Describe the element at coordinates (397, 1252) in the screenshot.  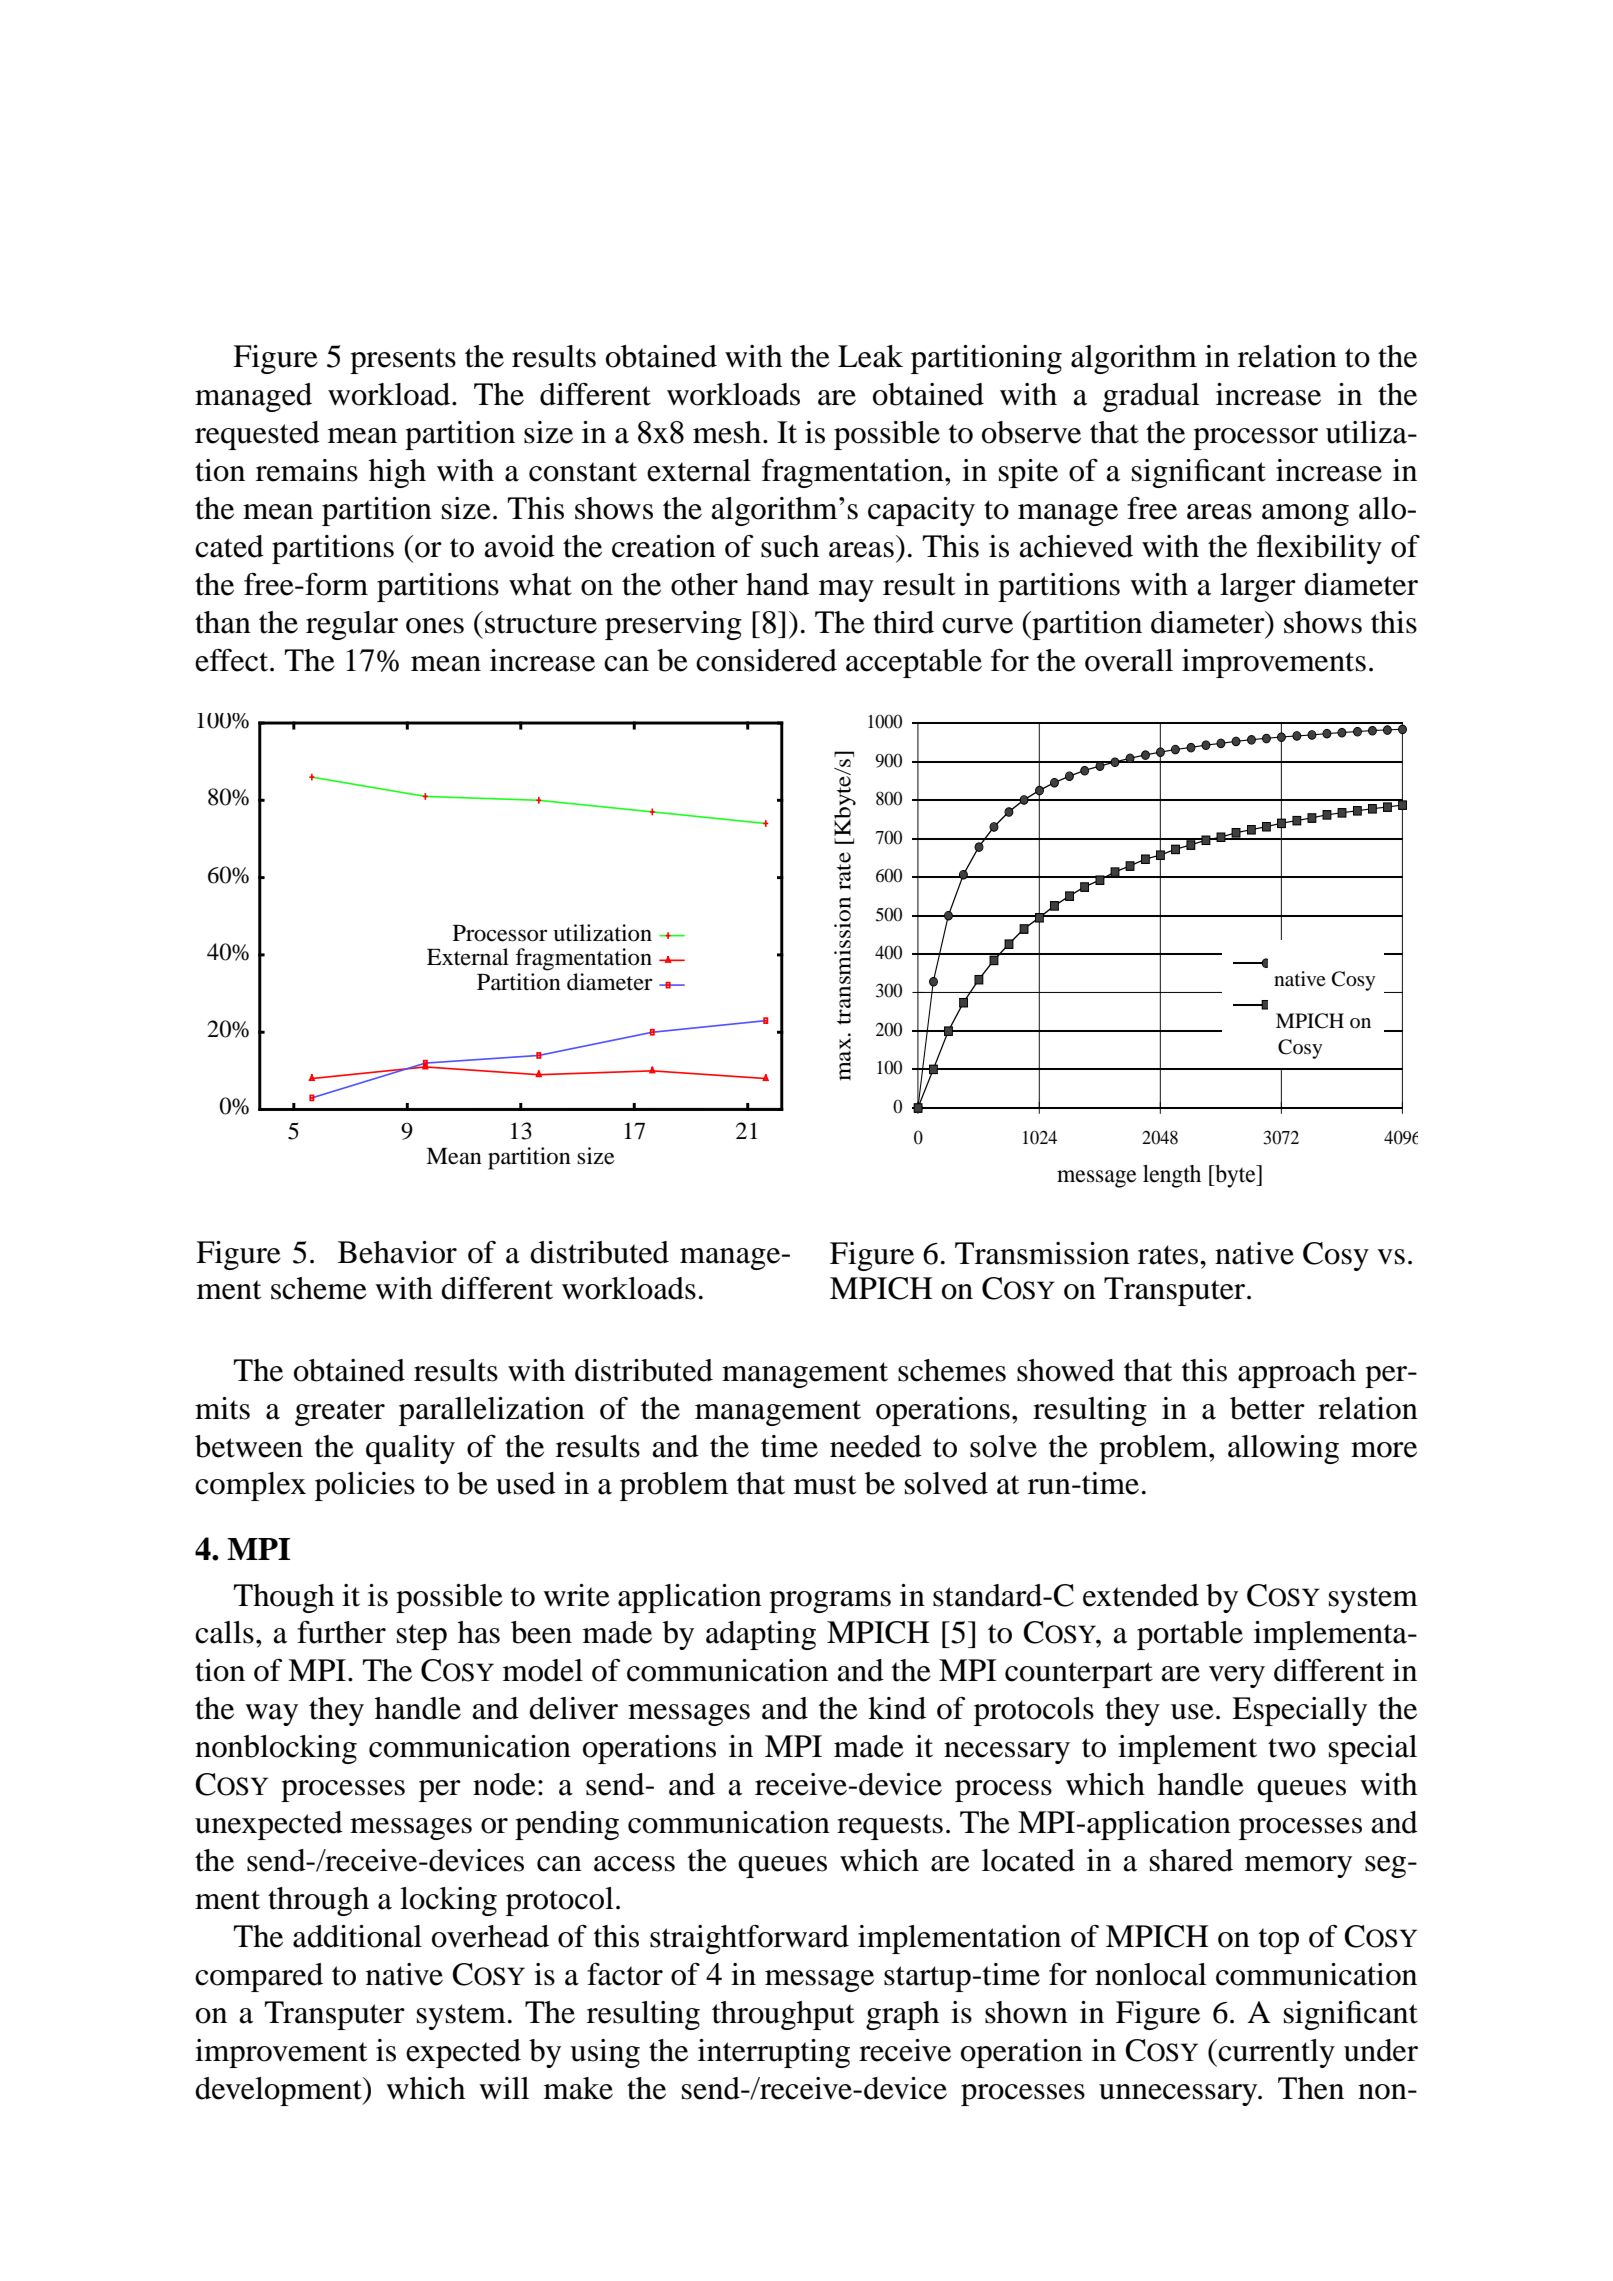
I see `Behavior` at that location.
